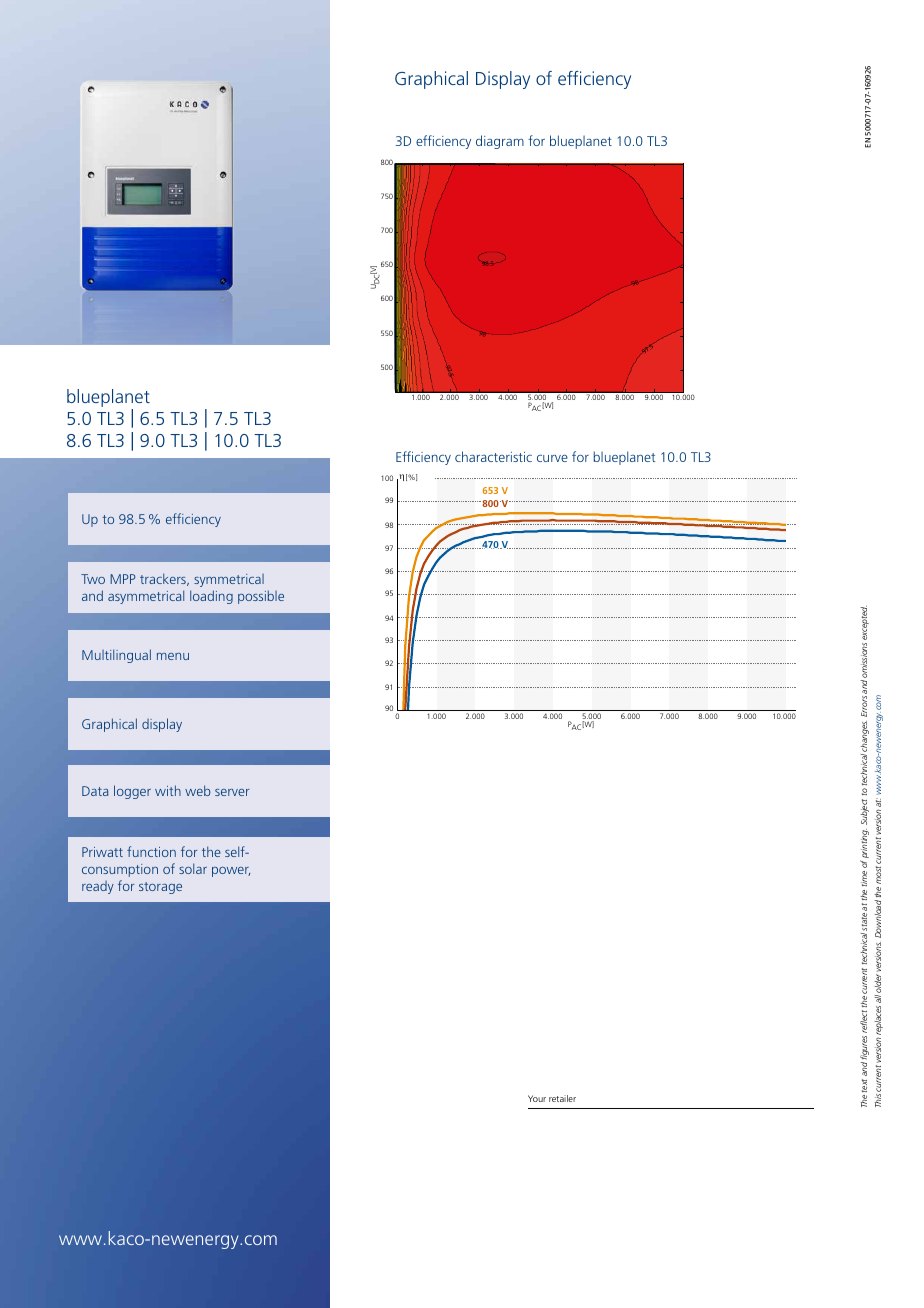  I want to click on logger, so click(132, 792).
